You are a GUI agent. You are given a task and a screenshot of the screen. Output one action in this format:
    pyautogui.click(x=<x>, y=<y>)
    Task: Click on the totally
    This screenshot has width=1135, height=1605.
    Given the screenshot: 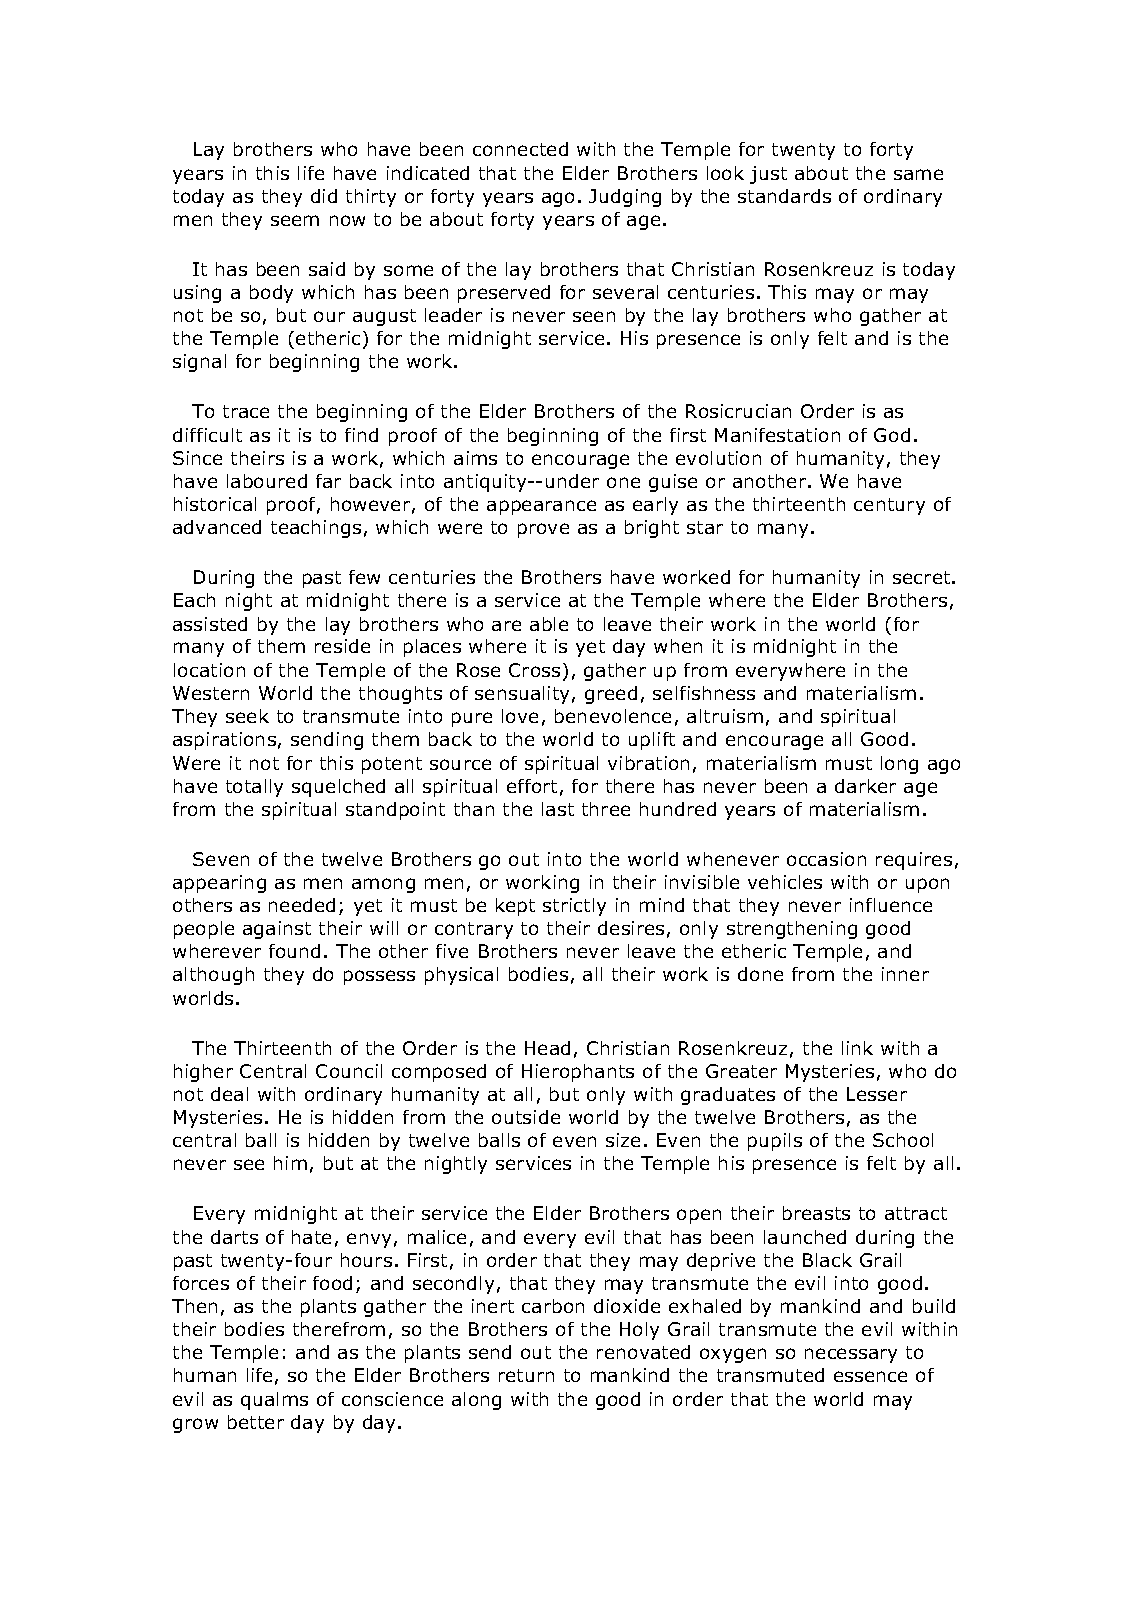 What is the action you would take?
    pyautogui.click(x=254, y=788)
